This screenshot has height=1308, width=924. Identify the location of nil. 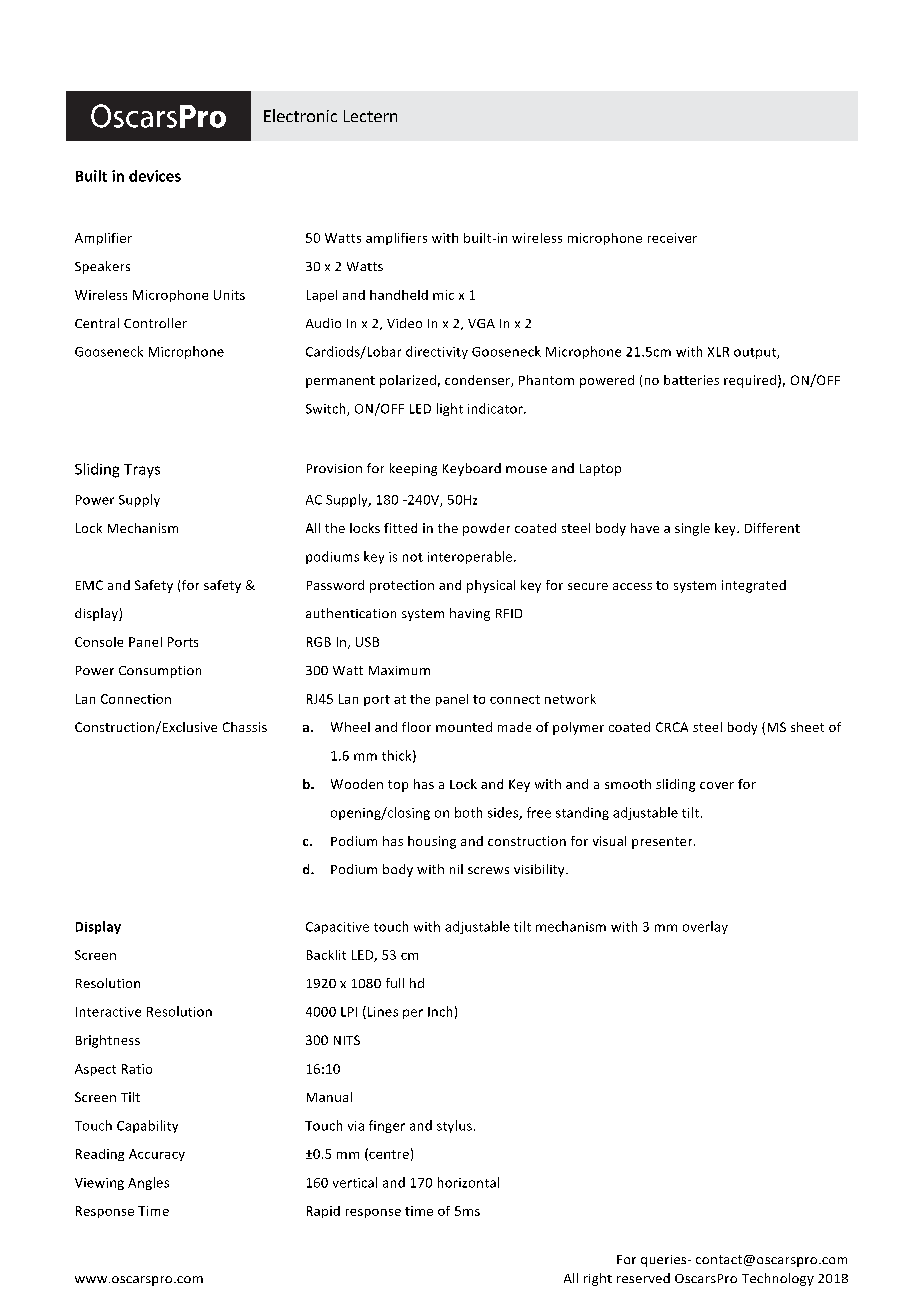
(456, 869).
